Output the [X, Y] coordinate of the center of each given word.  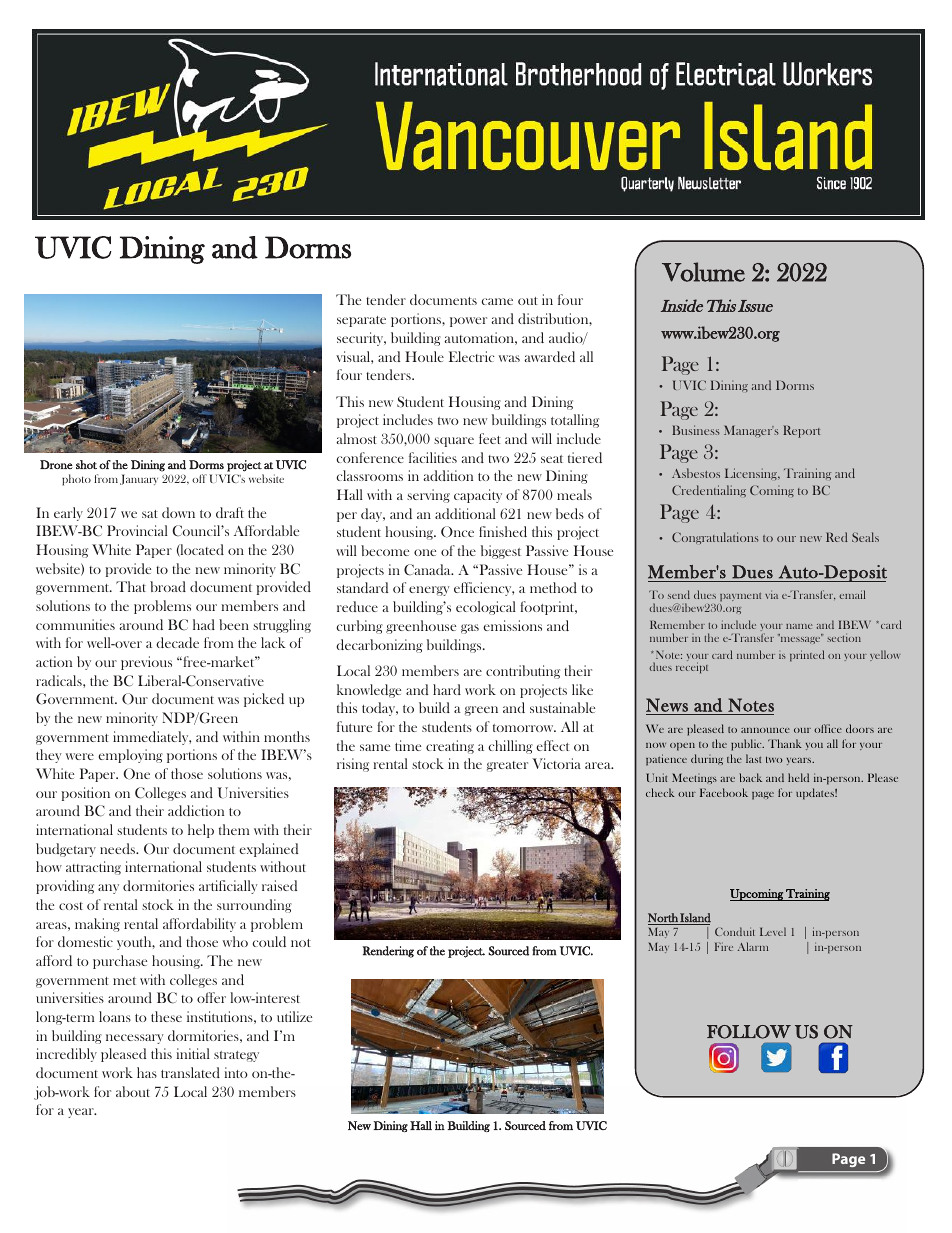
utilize [294, 1016]
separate [361, 321]
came [497, 301]
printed [807, 656]
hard [447, 689]
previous [146, 663]
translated [190, 1072]
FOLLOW [749, 1032]
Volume [703, 272]
